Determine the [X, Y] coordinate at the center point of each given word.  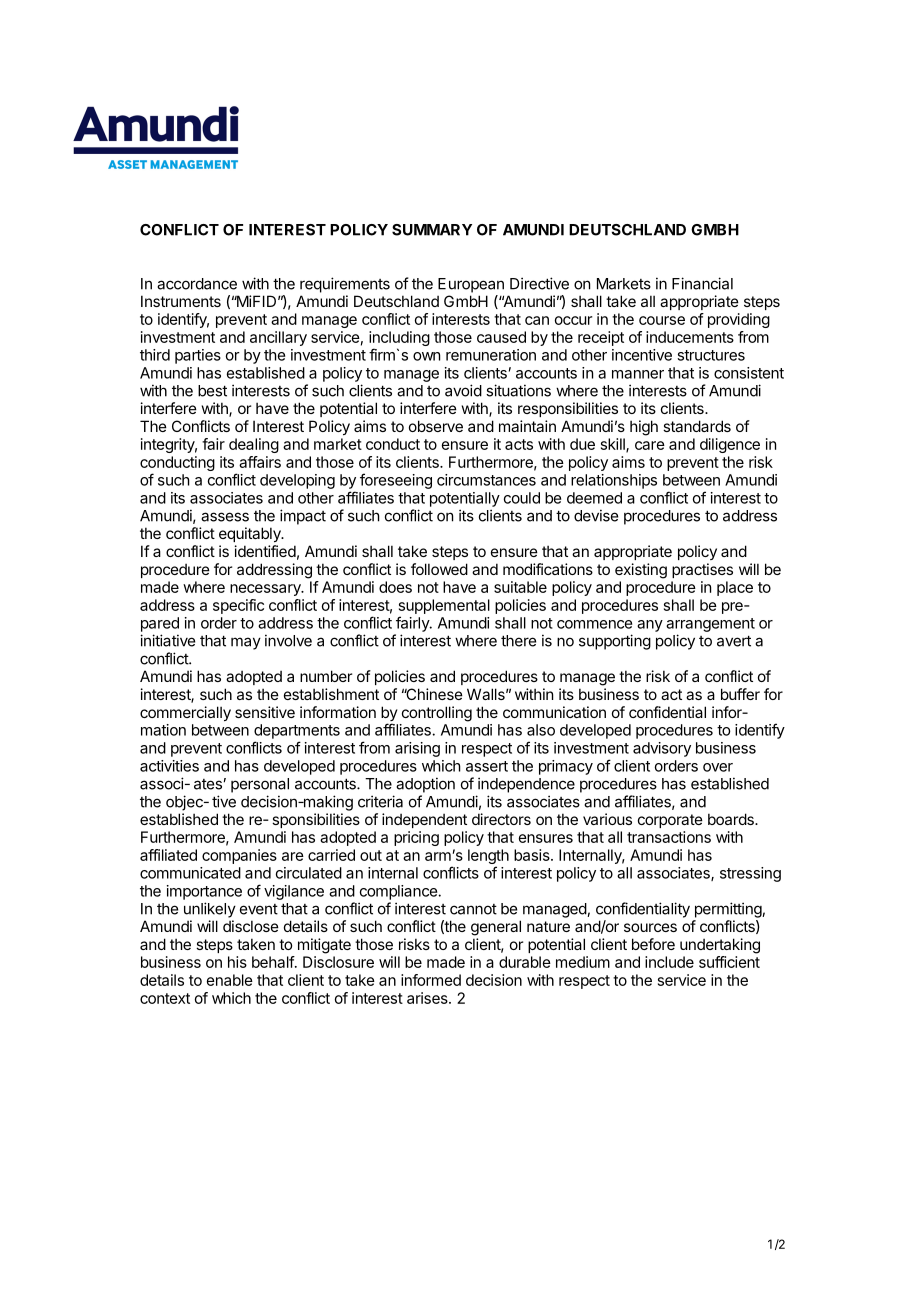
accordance [197, 284]
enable [230, 980]
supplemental [444, 606]
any [650, 626]
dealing [254, 445]
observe [436, 426]
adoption [425, 785]
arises [428, 998]
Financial [702, 283]
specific [238, 606]
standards [697, 426]
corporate [670, 821]
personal [260, 785]
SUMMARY [432, 230]
